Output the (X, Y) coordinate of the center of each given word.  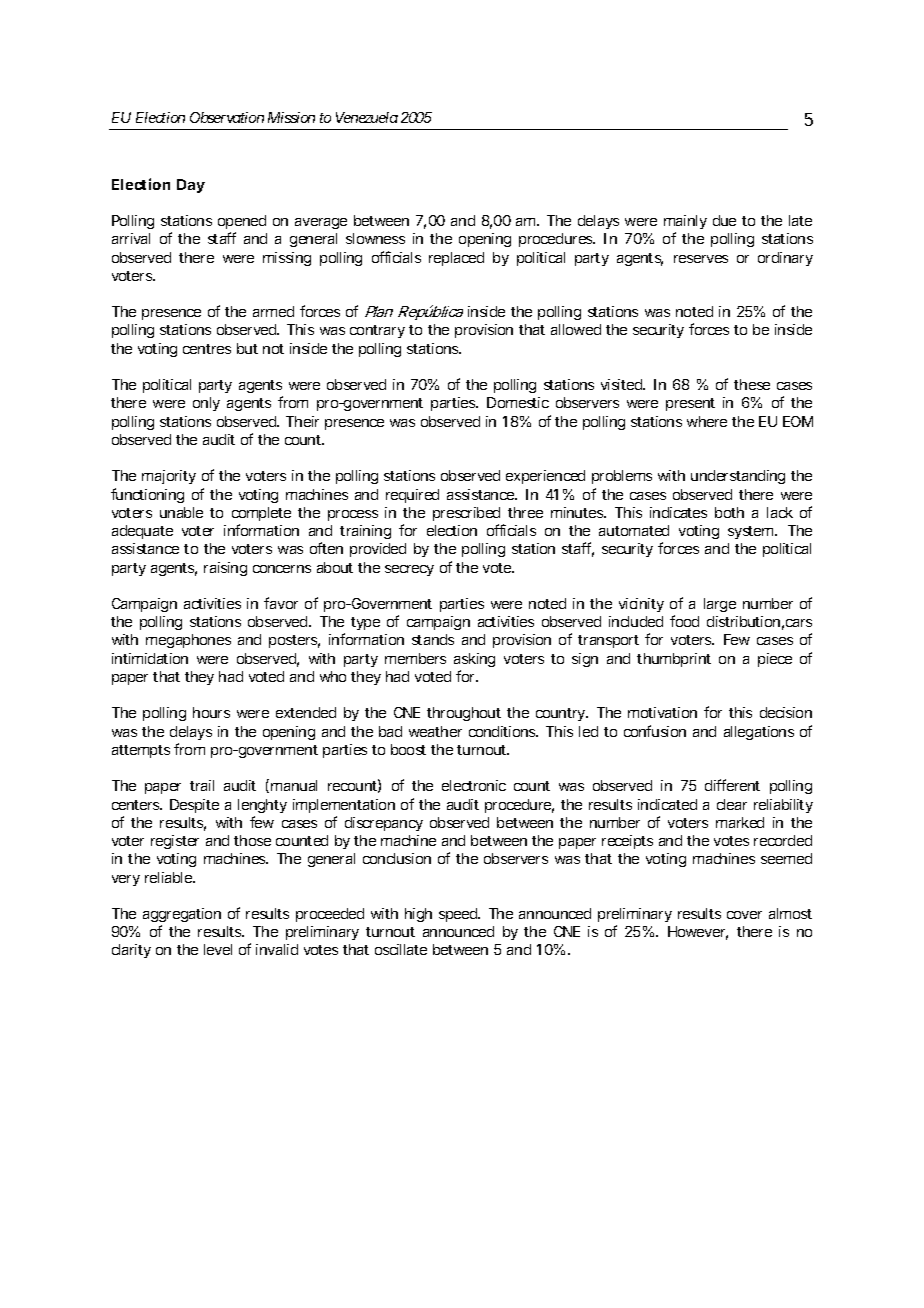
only (206, 404)
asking (474, 660)
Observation (227, 117)
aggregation (182, 915)
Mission (291, 117)
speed (459, 915)
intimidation (150, 658)
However (698, 933)
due (724, 220)
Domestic (518, 402)
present (690, 404)
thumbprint (674, 660)
